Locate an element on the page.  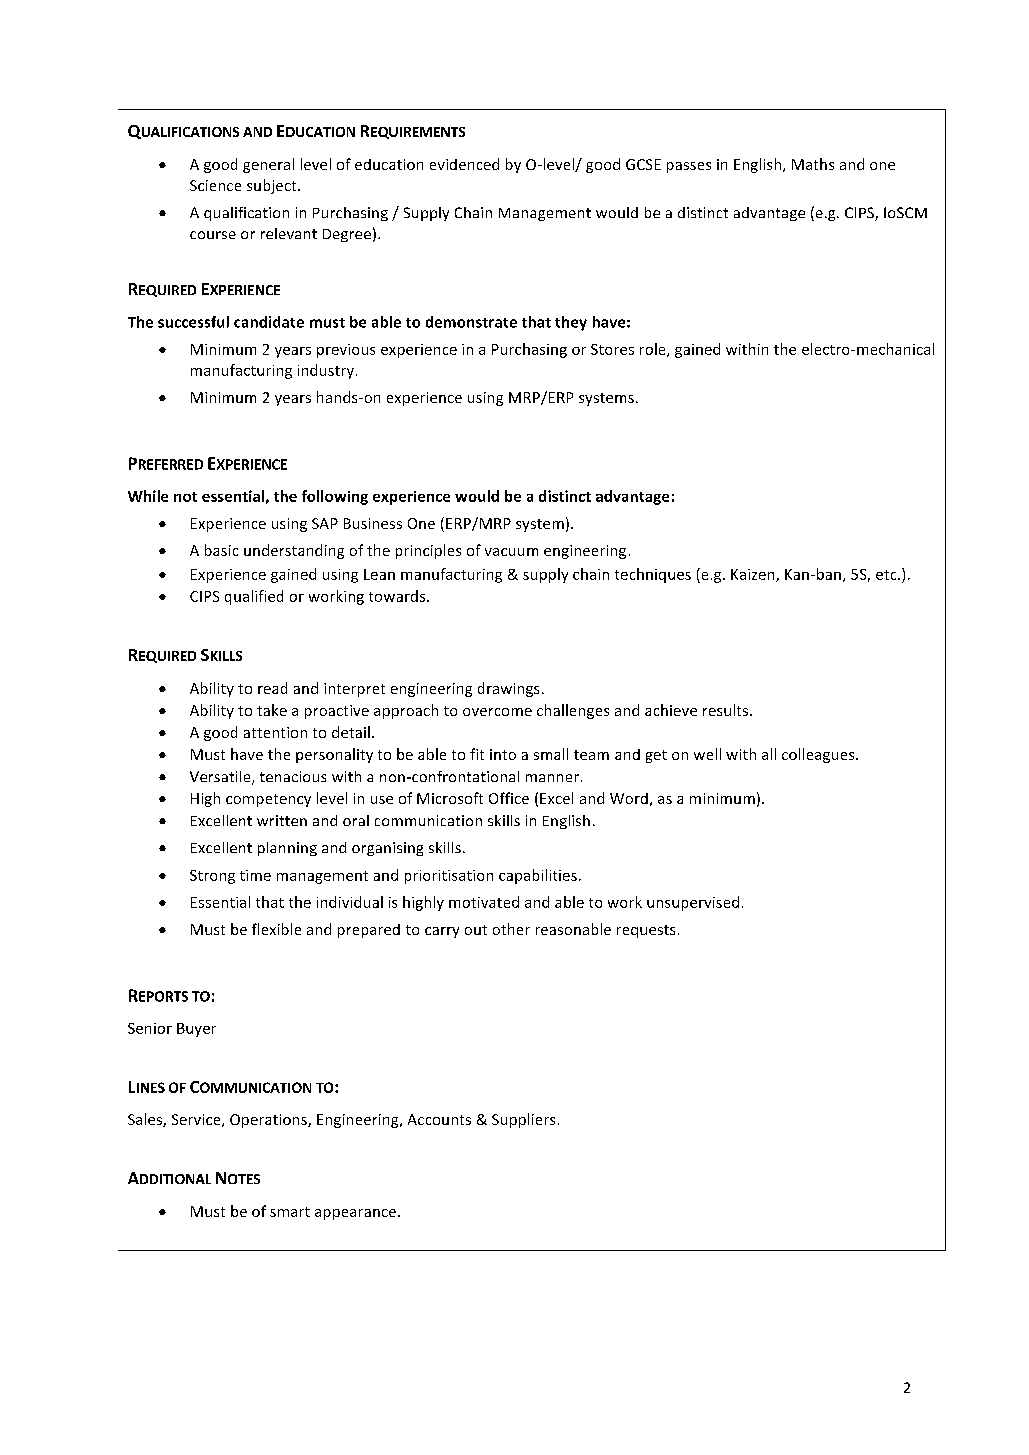
other is located at coordinates (511, 929).
